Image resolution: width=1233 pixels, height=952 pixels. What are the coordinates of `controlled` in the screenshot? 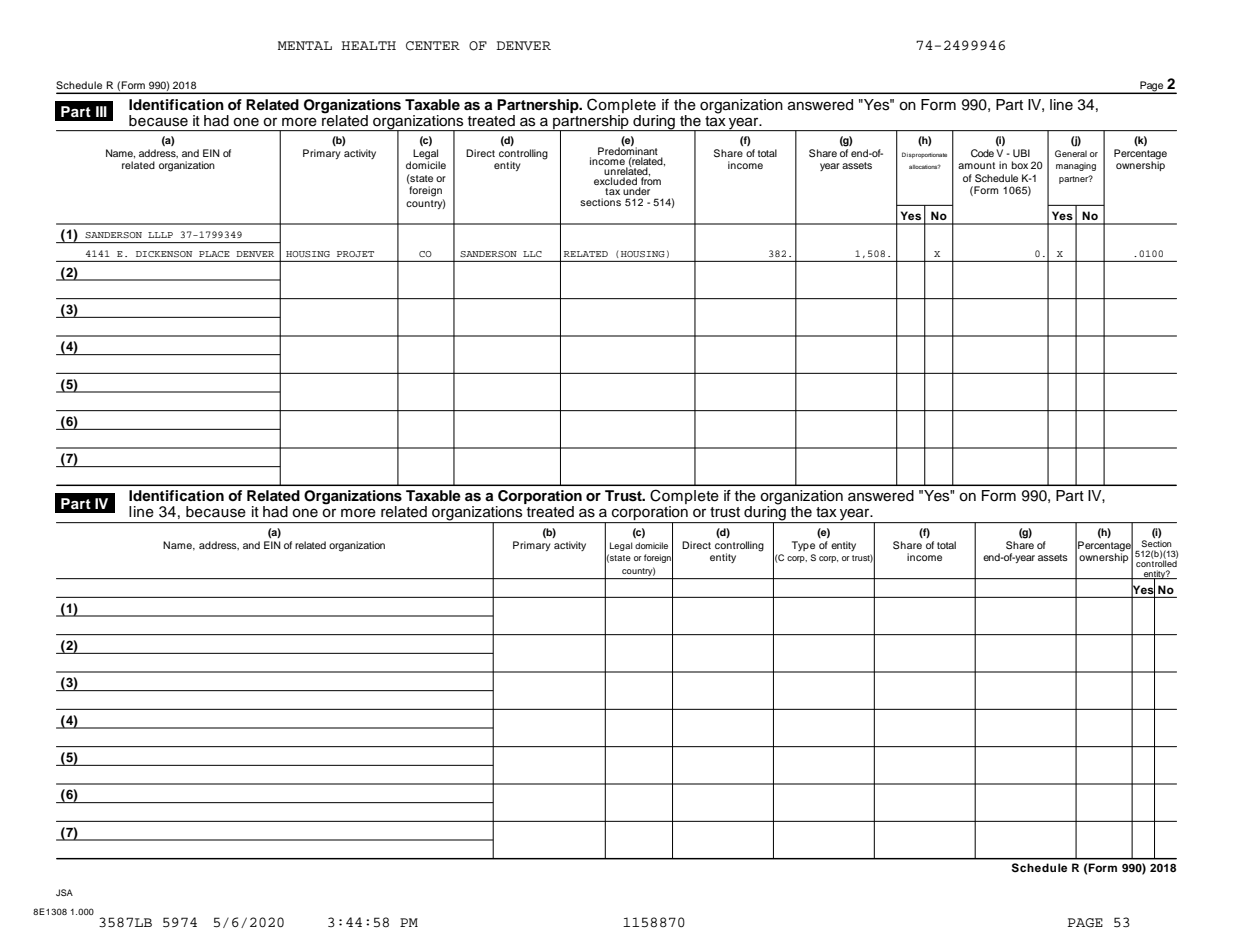 It's located at (1156, 562).
